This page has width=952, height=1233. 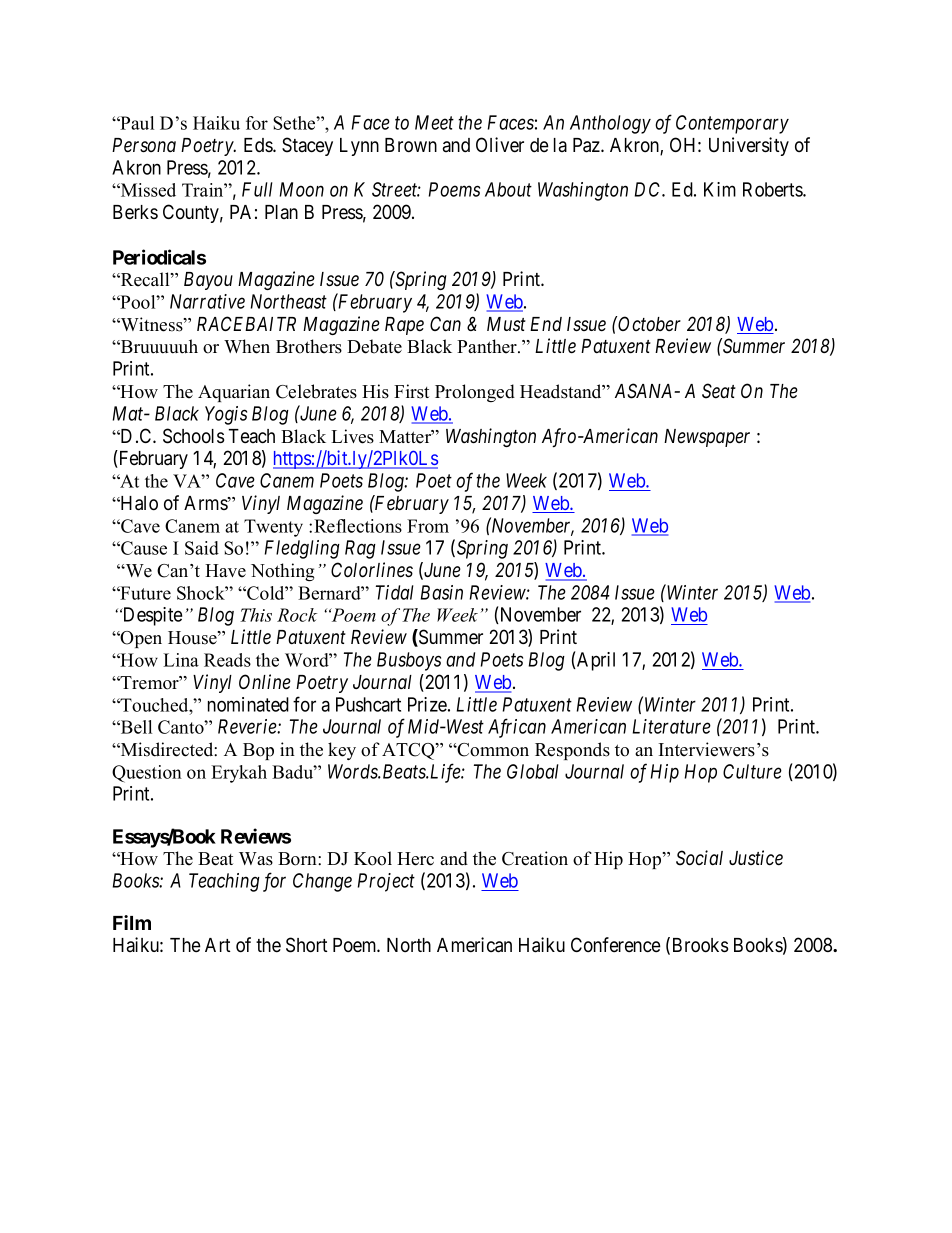 I want to click on Conference, so click(x=616, y=945).
